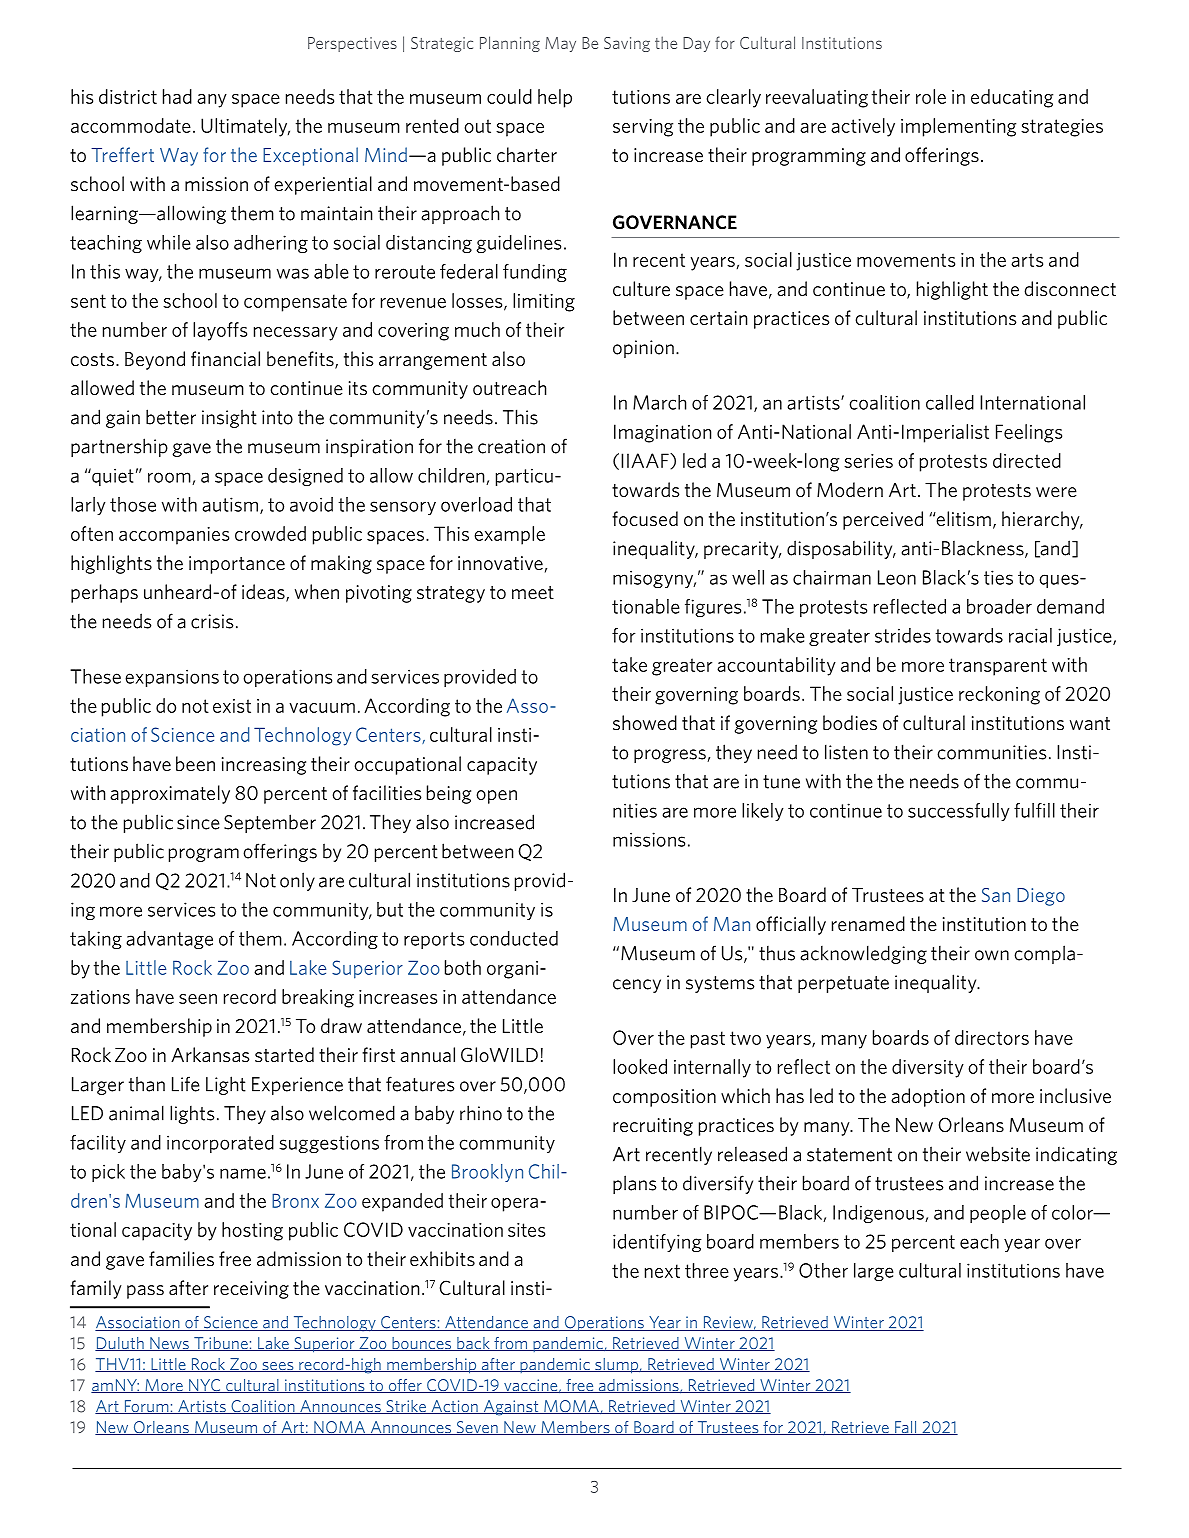 Image resolution: width=1189 pixels, height=1538 pixels. I want to click on had, so click(177, 96).
